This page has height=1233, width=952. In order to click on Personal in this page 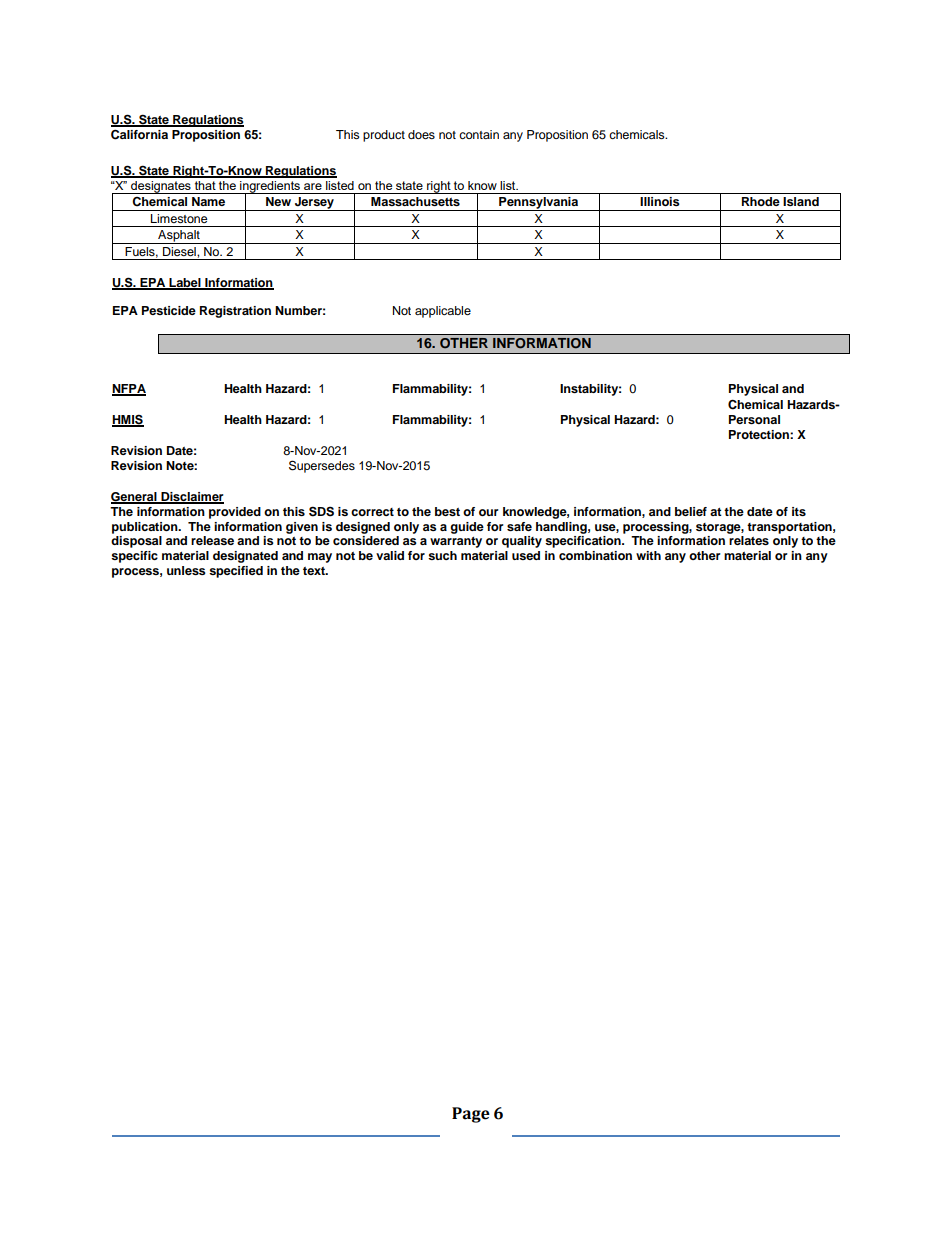, I will do `click(754, 419)`.
